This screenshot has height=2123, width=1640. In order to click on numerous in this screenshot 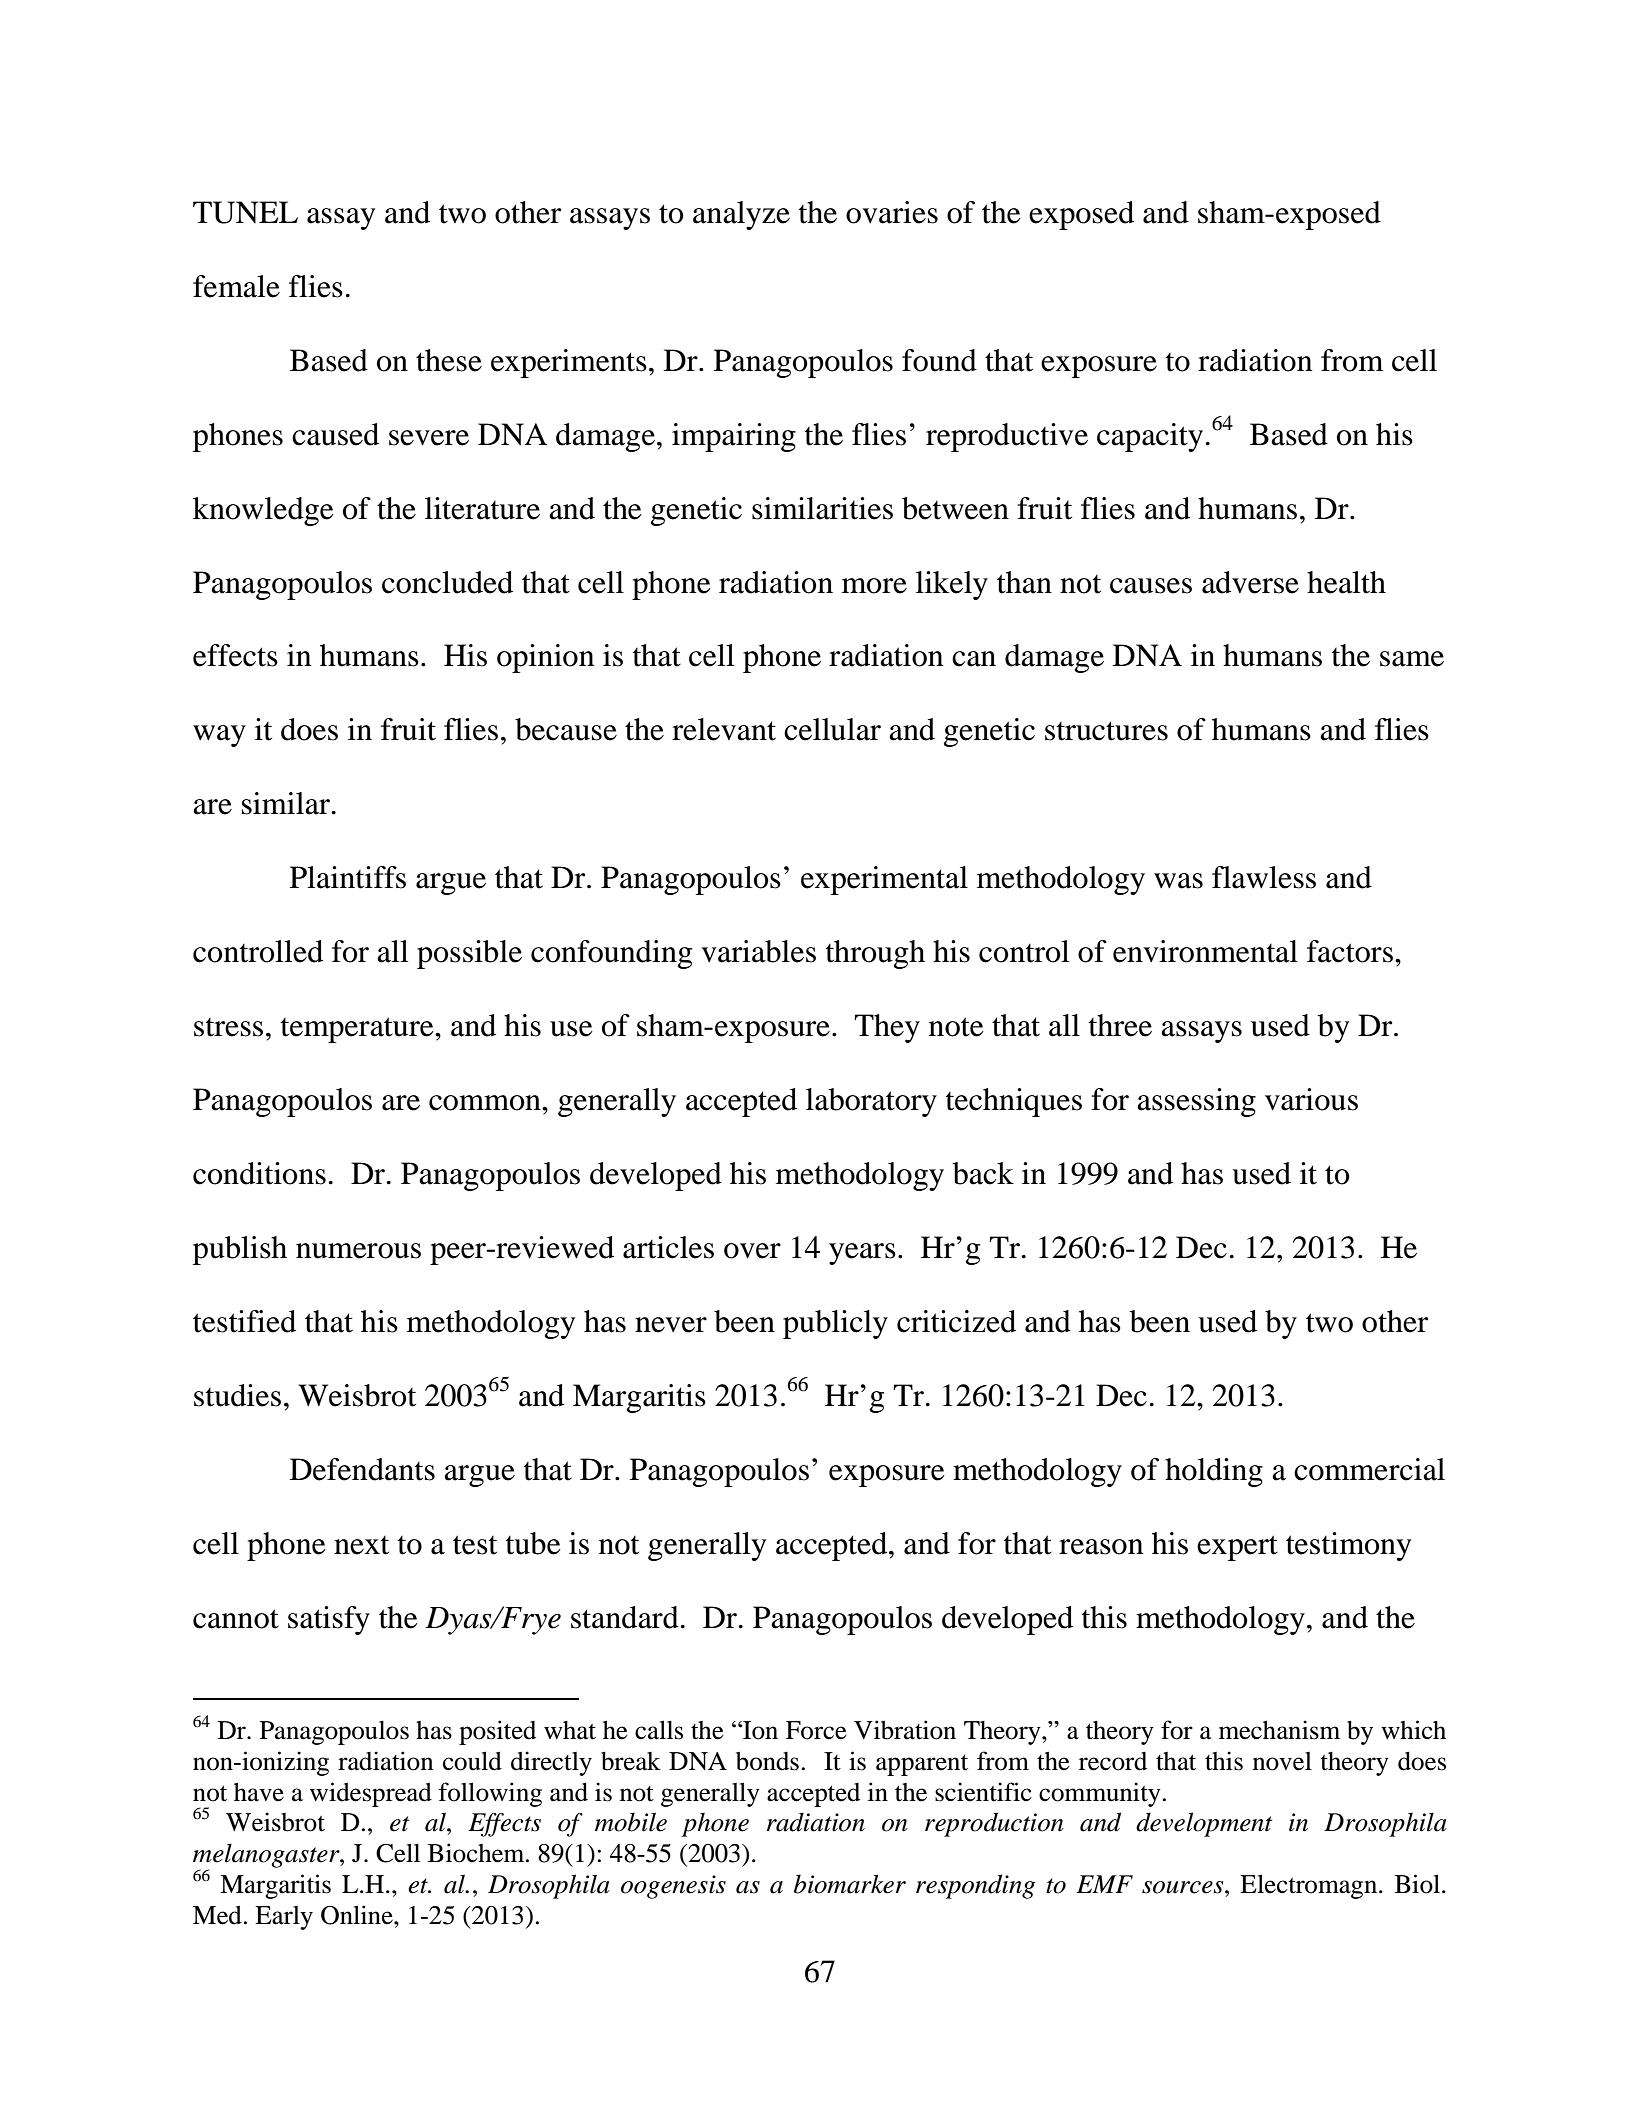, I will do `click(358, 1251)`.
